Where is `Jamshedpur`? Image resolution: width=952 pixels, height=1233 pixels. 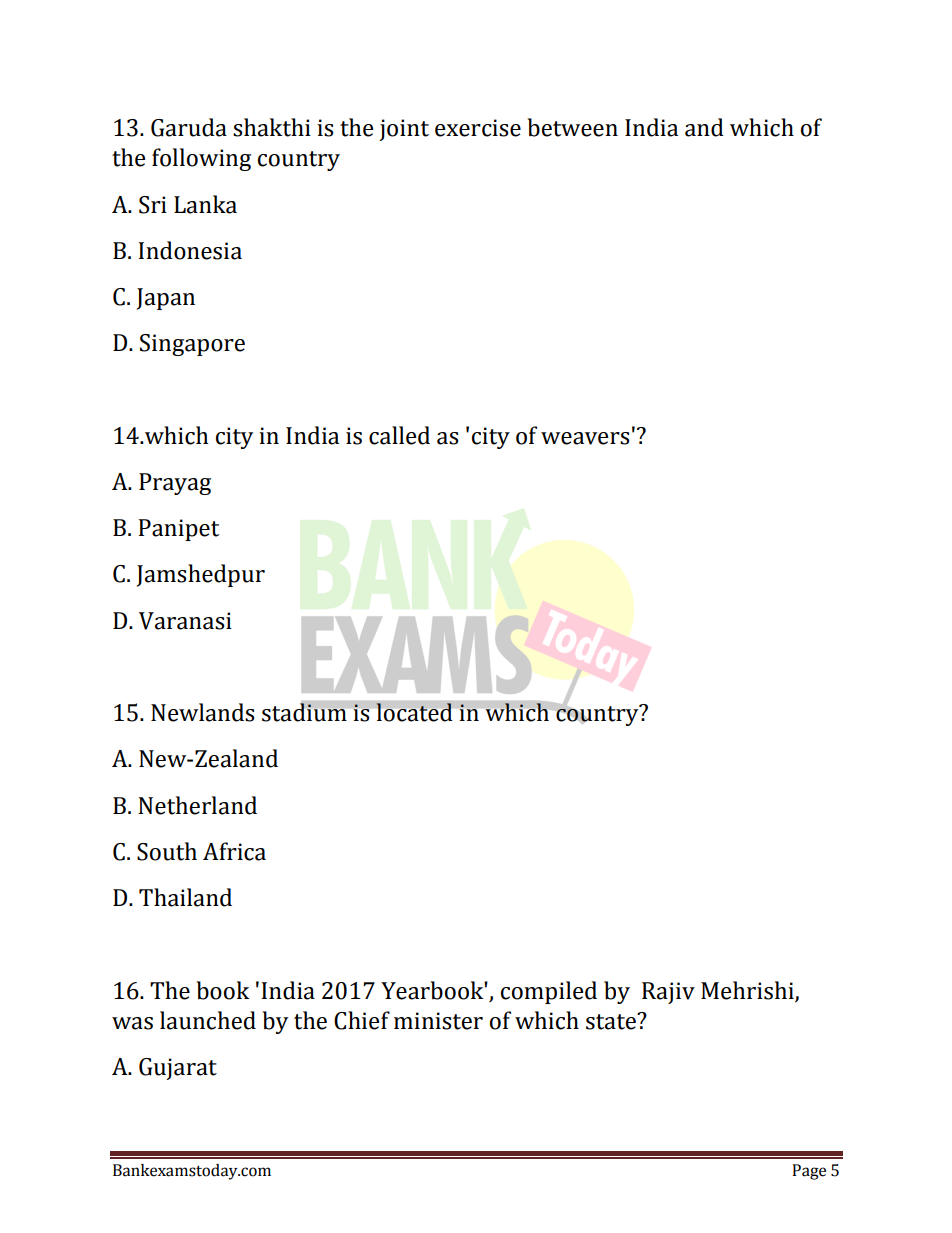
Jamshedpur is located at coordinates (201, 575).
